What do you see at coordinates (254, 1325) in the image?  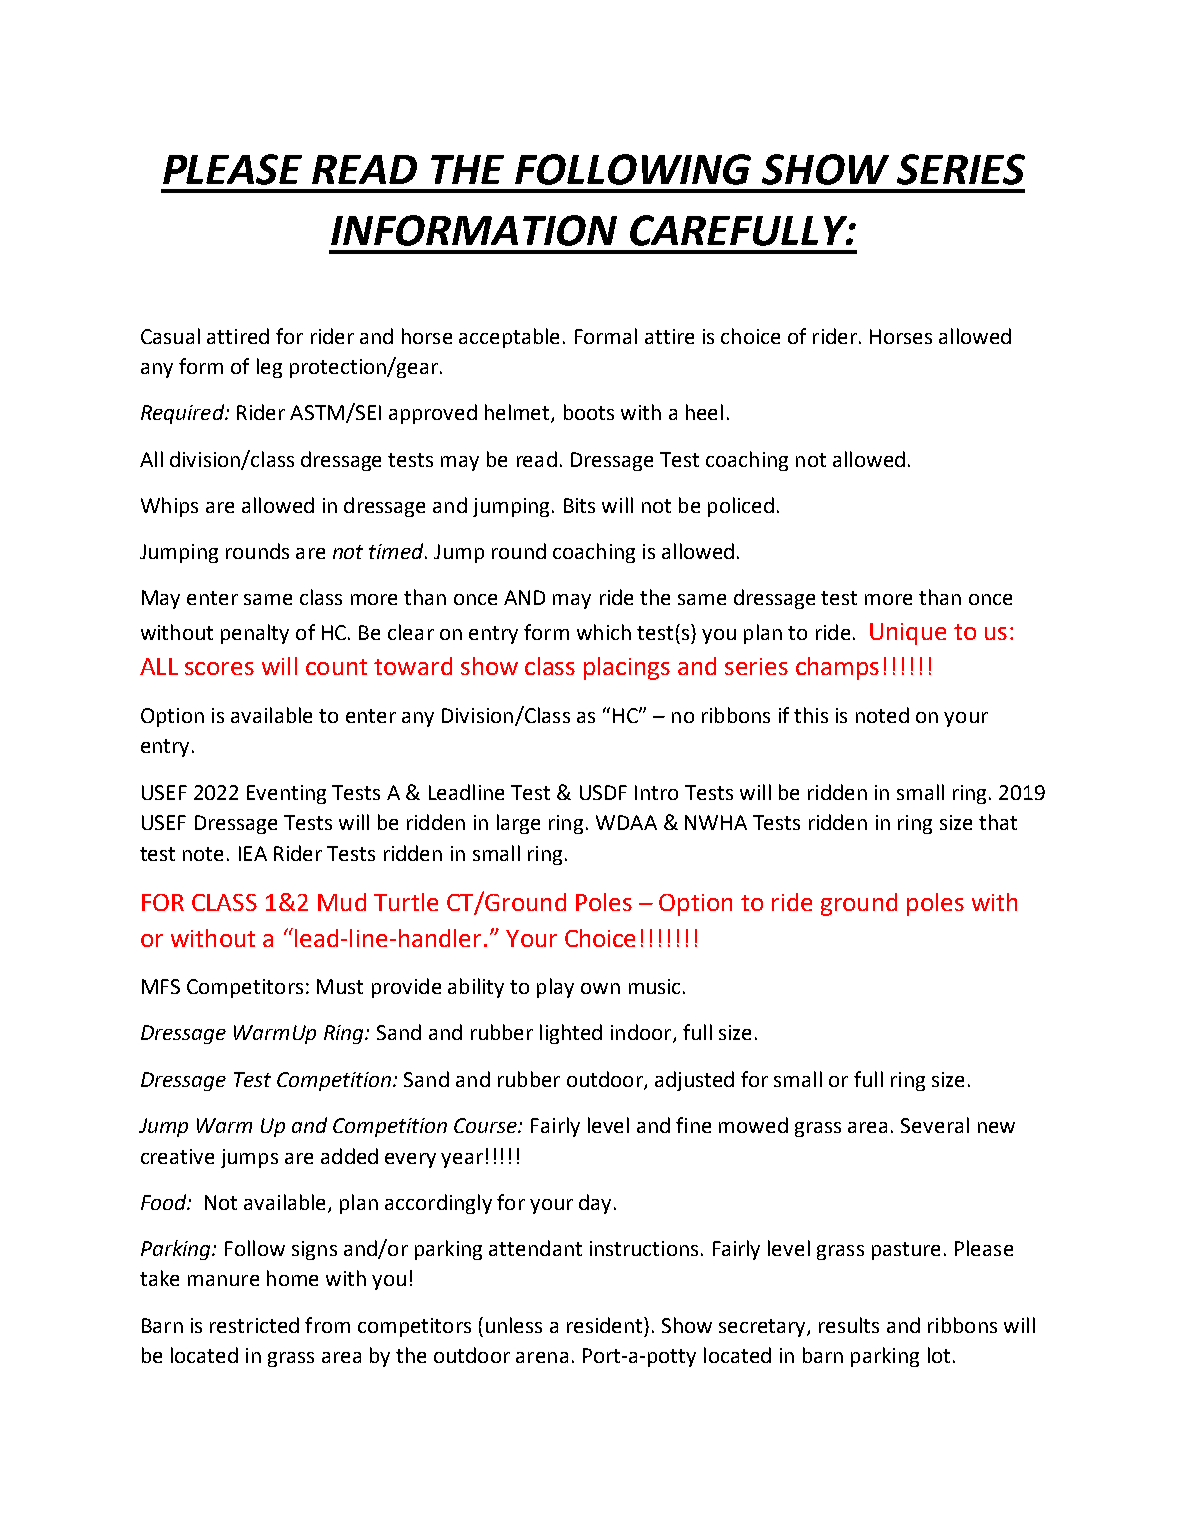 I see `restricted` at bounding box center [254, 1325].
